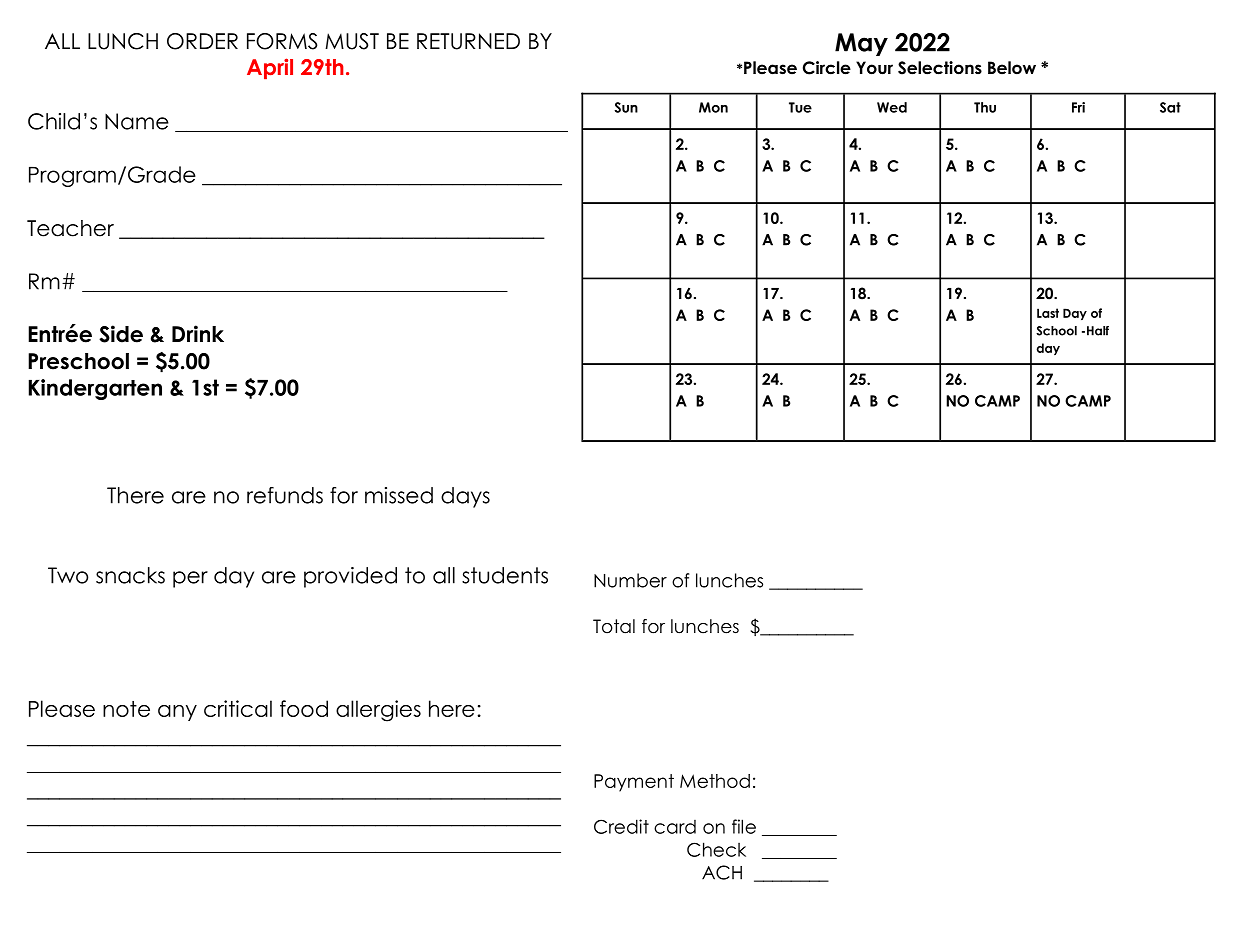 This screenshot has height=952, width=1233. What do you see at coordinates (715, 781) in the screenshot?
I see `Method` at bounding box center [715, 781].
